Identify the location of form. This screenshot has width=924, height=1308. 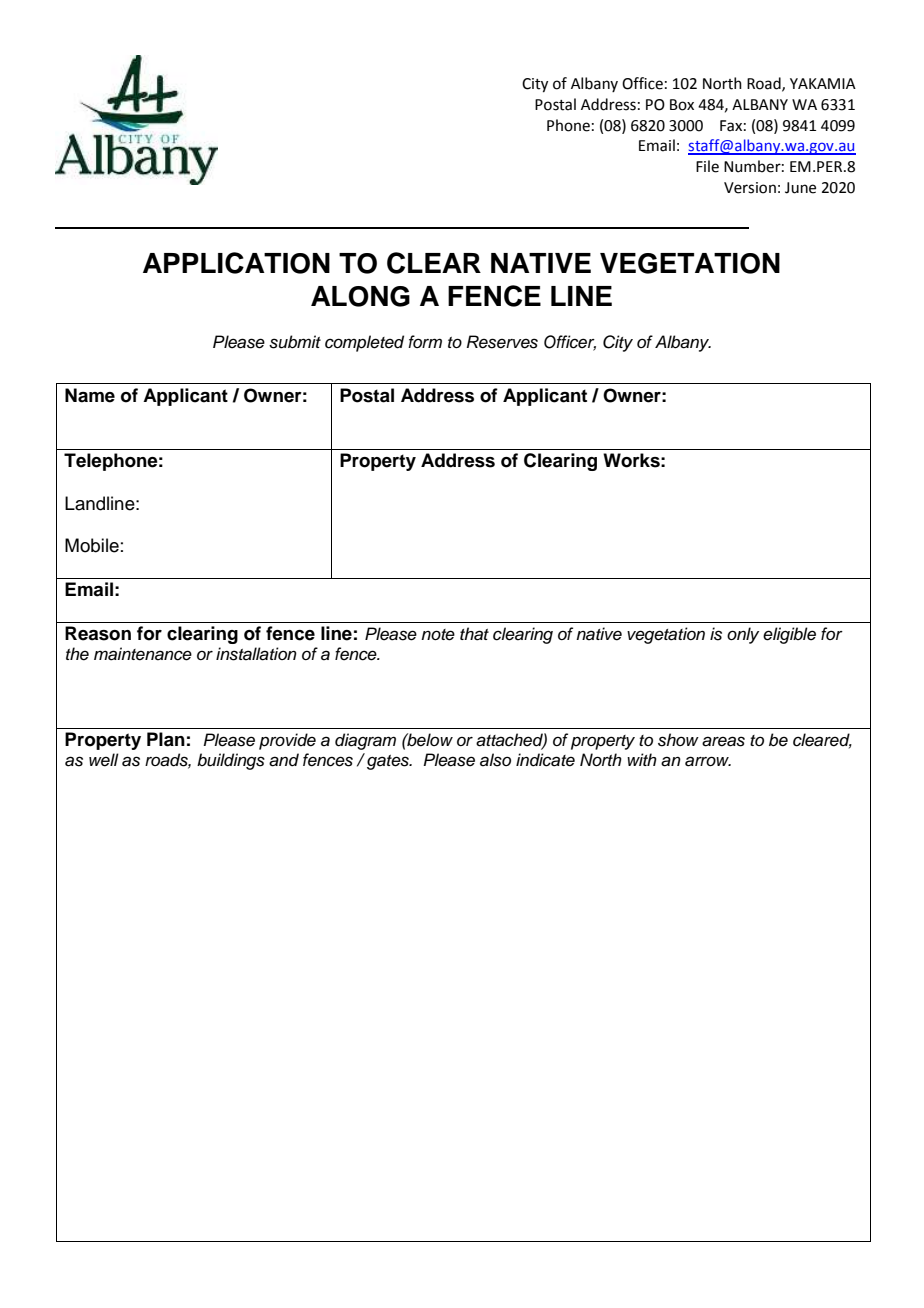
(425, 341).
